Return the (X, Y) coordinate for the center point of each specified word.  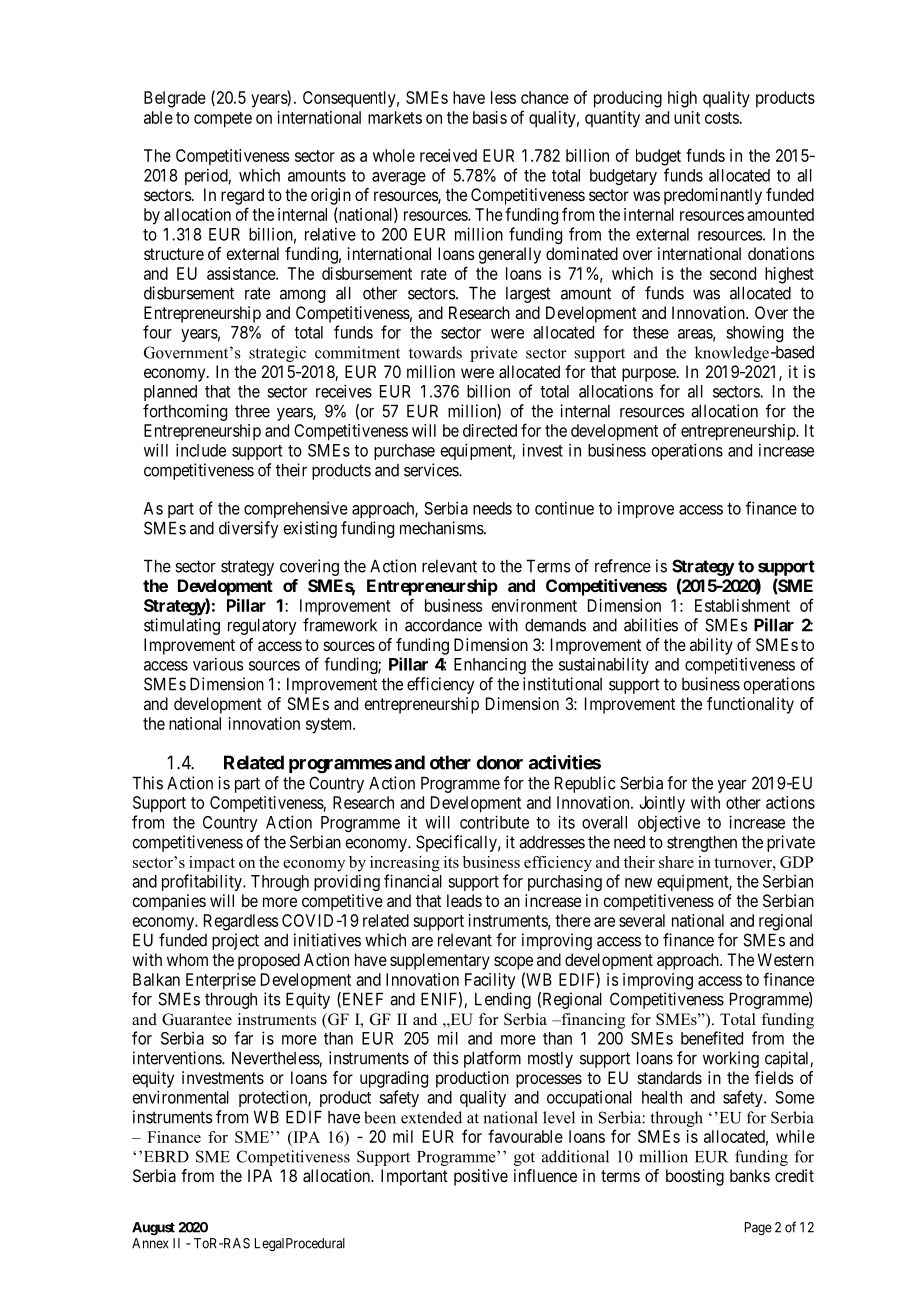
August (153, 1229)
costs (722, 118)
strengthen (702, 843)
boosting (695, 1177)
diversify (248, 529)
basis (490, 117)
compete (223, 120)
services (432, 470)
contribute (494, 822)
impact (212, 864)
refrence (623, 566)
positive (481, 1177)
